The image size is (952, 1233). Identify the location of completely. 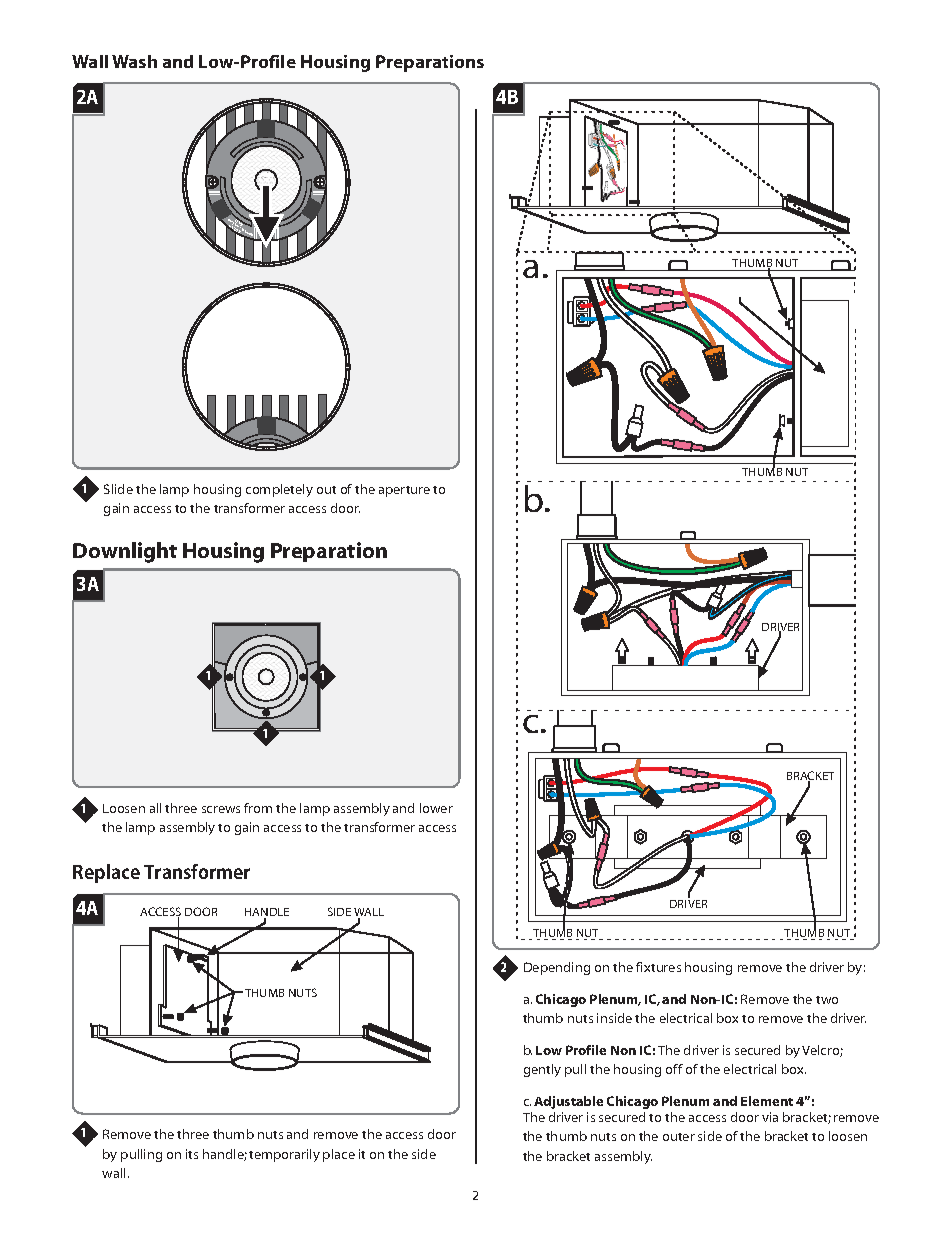
(279, 490).
